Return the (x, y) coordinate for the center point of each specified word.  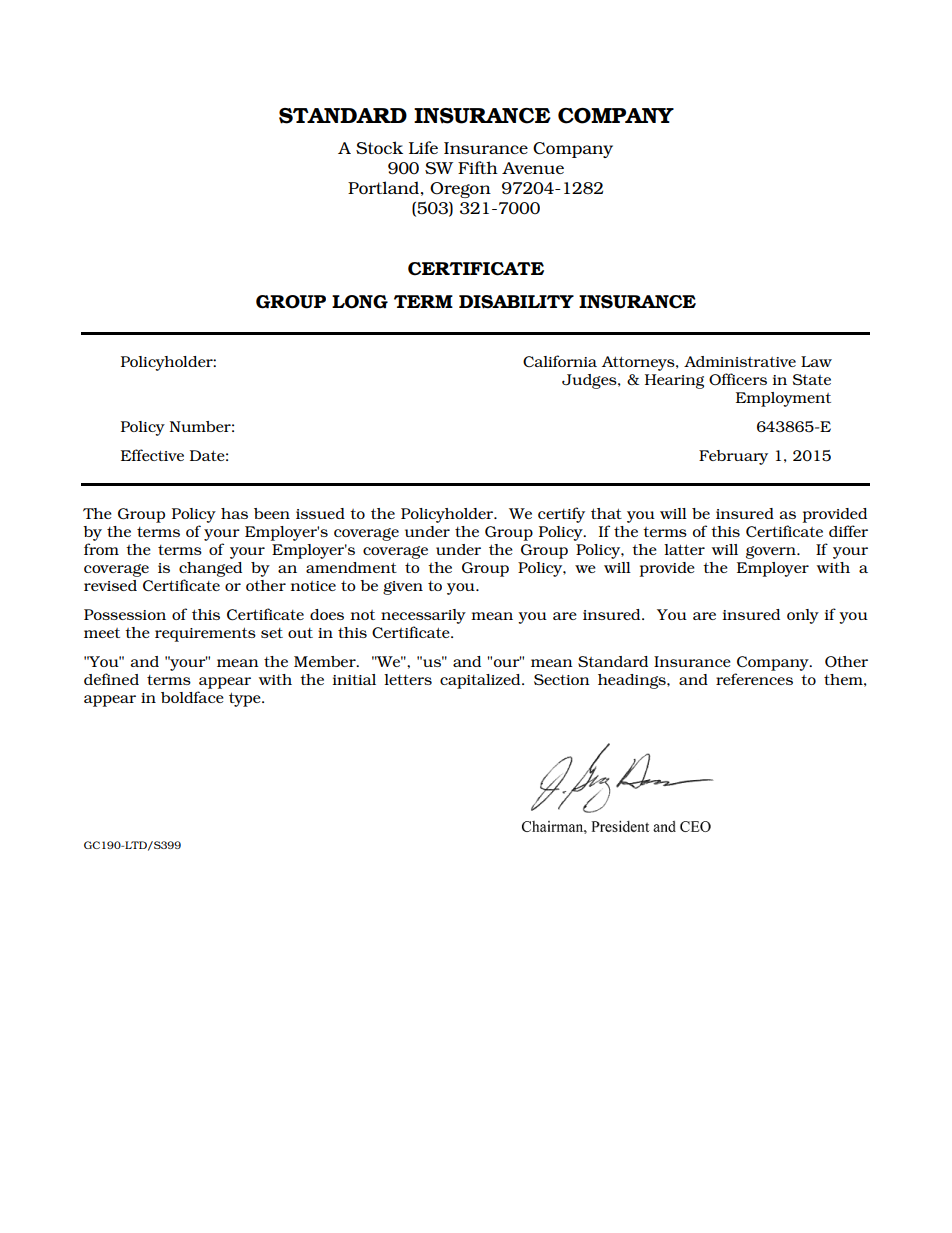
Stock (379, 147)
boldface (192, 697)
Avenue (533, 168)
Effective (152, 455)
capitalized (481, 681)
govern (772, 552)
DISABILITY (516, 302)
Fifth (478, 167)
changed (210, 569)
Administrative (740, 361)
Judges (590, 381)
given (403, 588)
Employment (783, 399)
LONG (360, 302)
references (754, 679)
